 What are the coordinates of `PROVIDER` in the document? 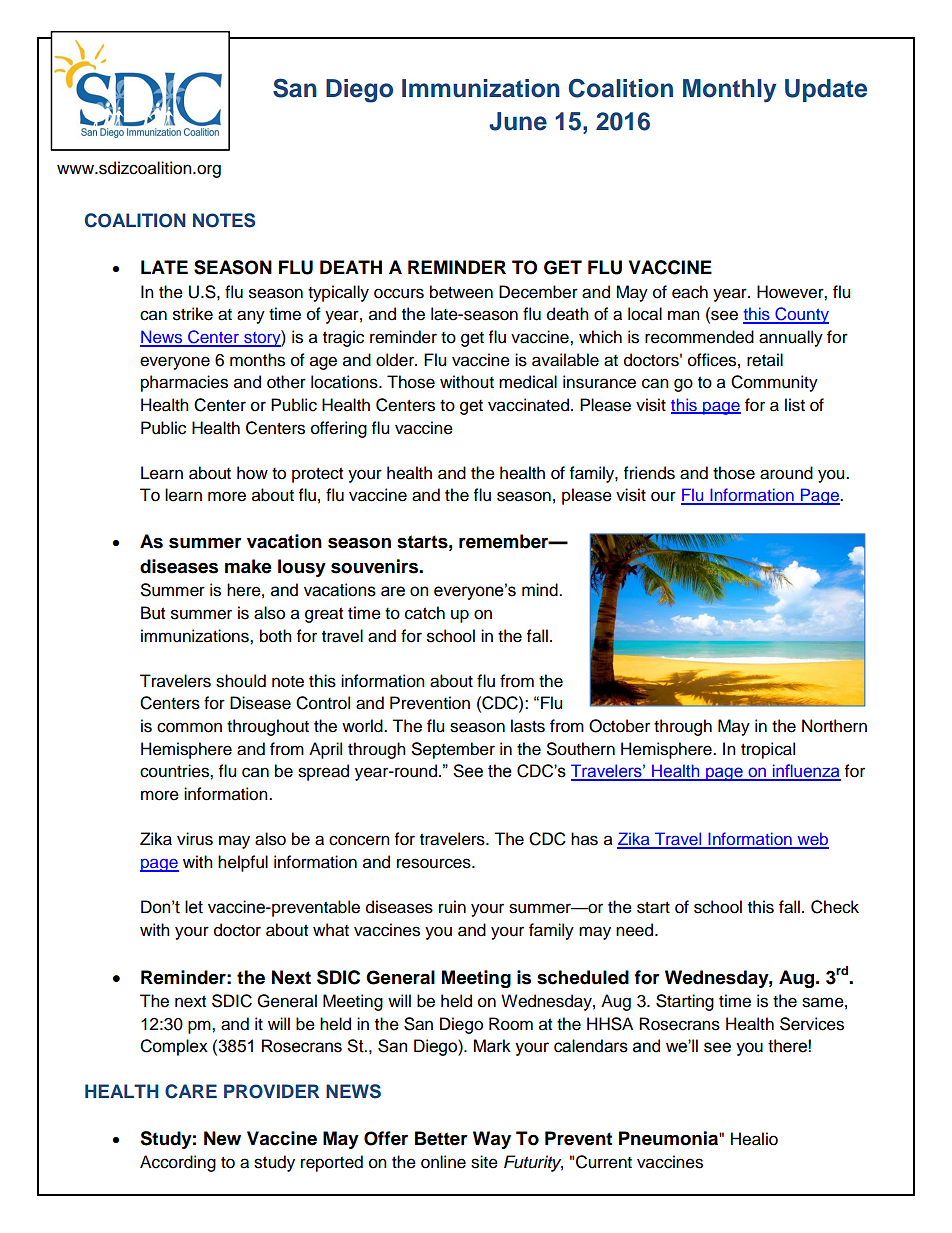 It's located at (271, 1091).
